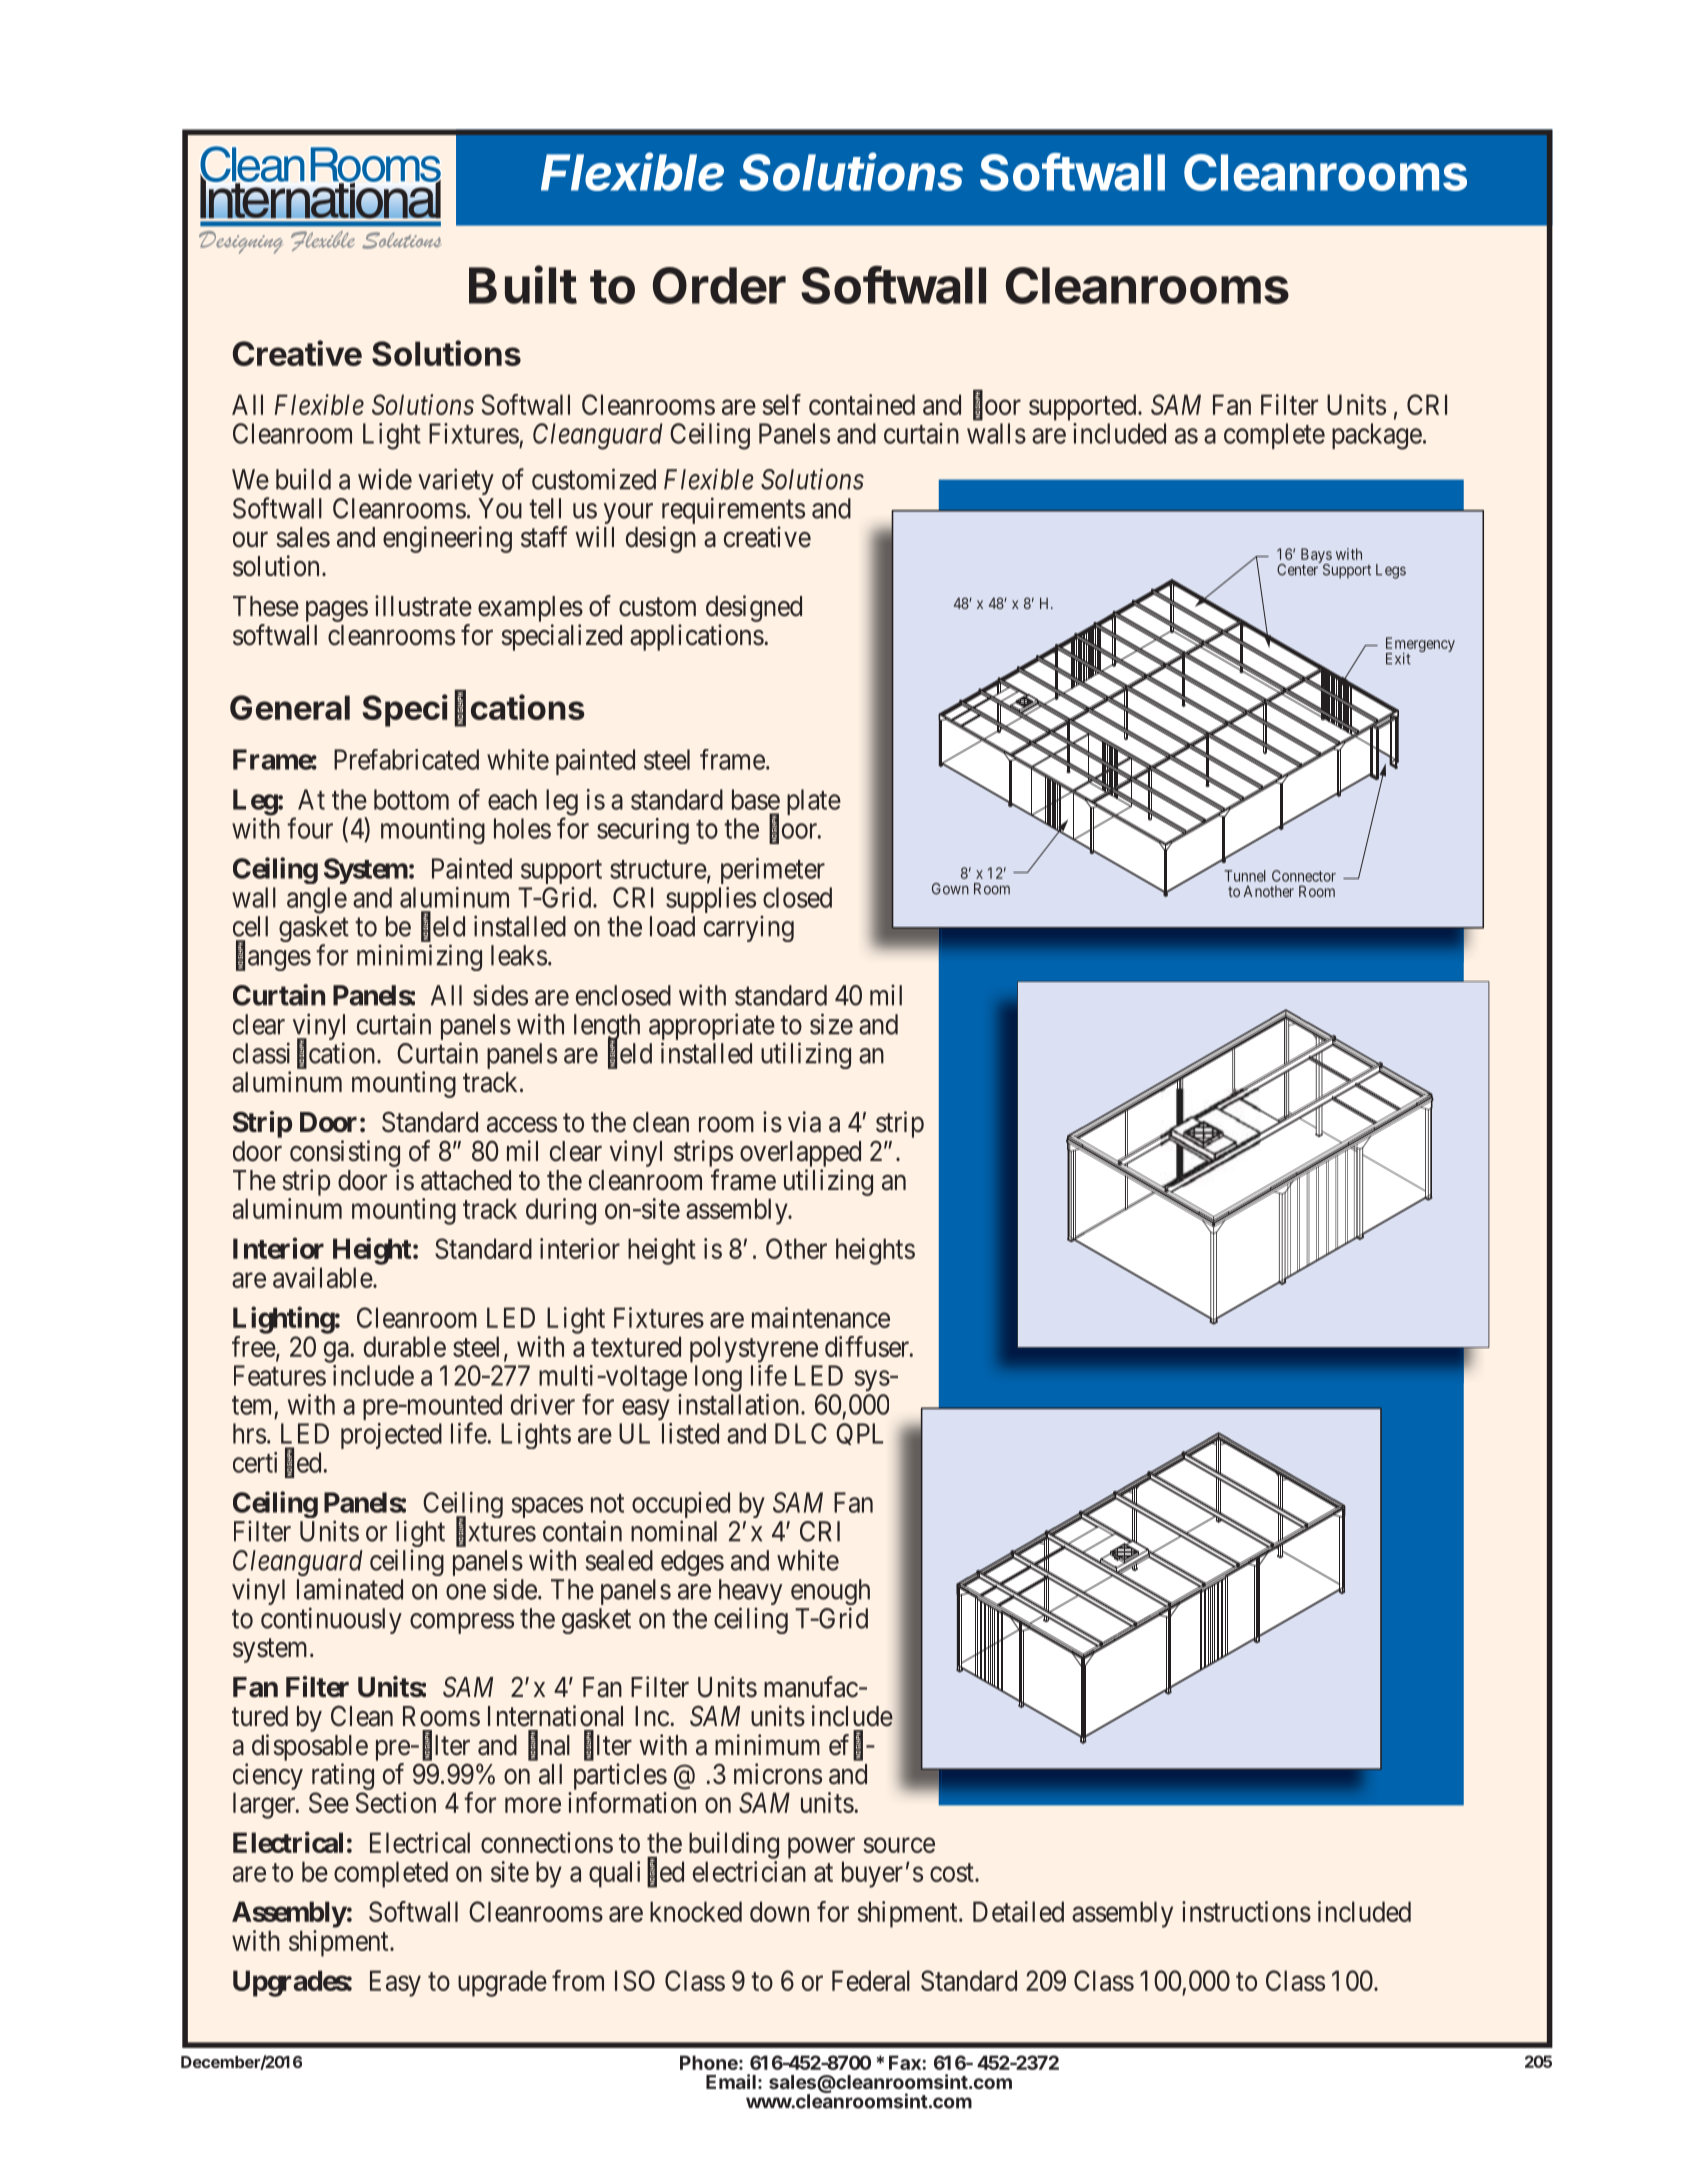  Describe the element at coordinates (523, 284) in the page. I see `Built` at that location.
